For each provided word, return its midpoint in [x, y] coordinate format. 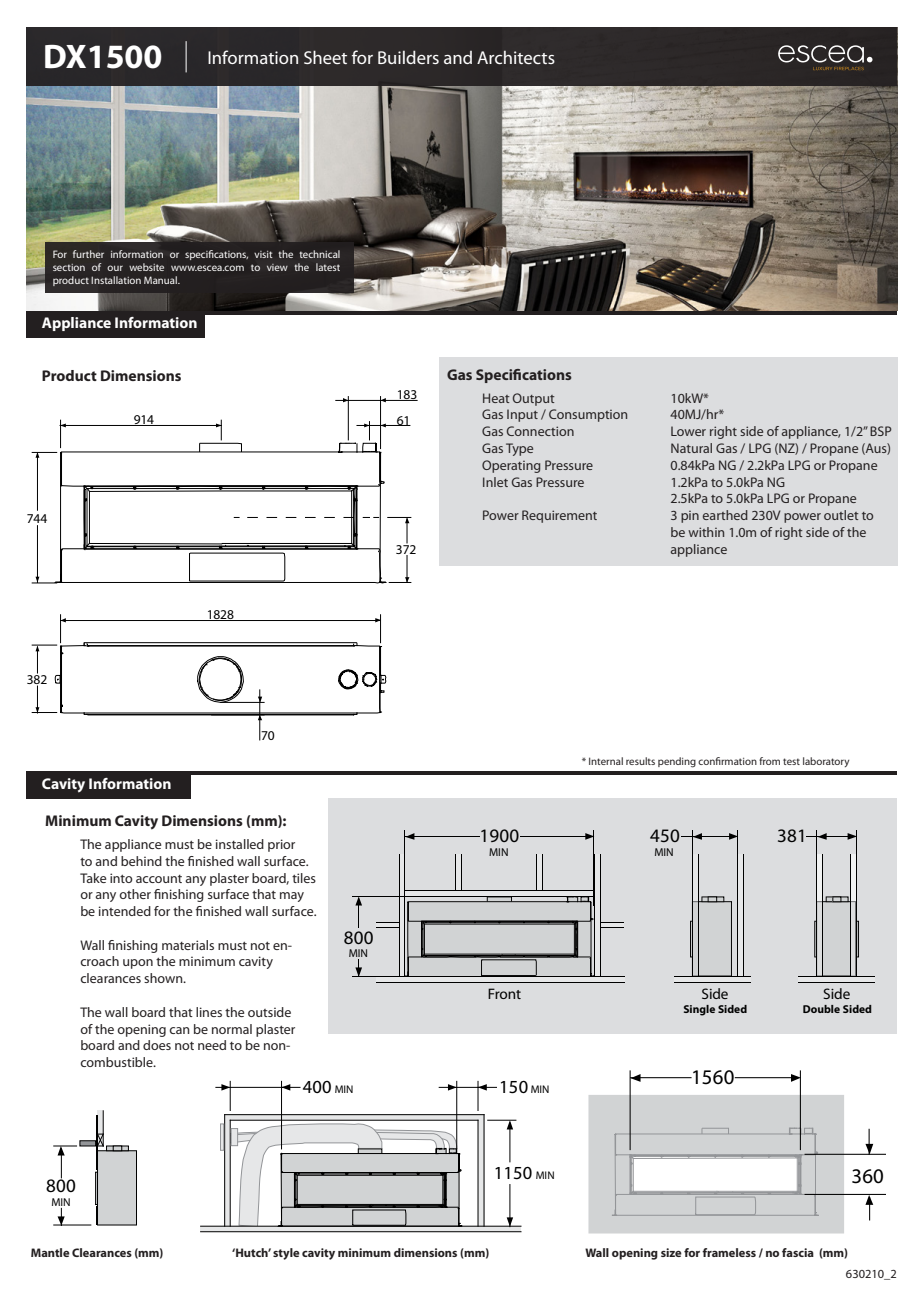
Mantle [50, 1252]
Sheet [325, 57]
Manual [161, 280]
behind [141, 861]
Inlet [495, 482]
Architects [516, 57]
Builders [408, 57]
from [769, 761]
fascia [798, 1252]
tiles [304, 878]
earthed [725, 515]
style [286, 1254]
